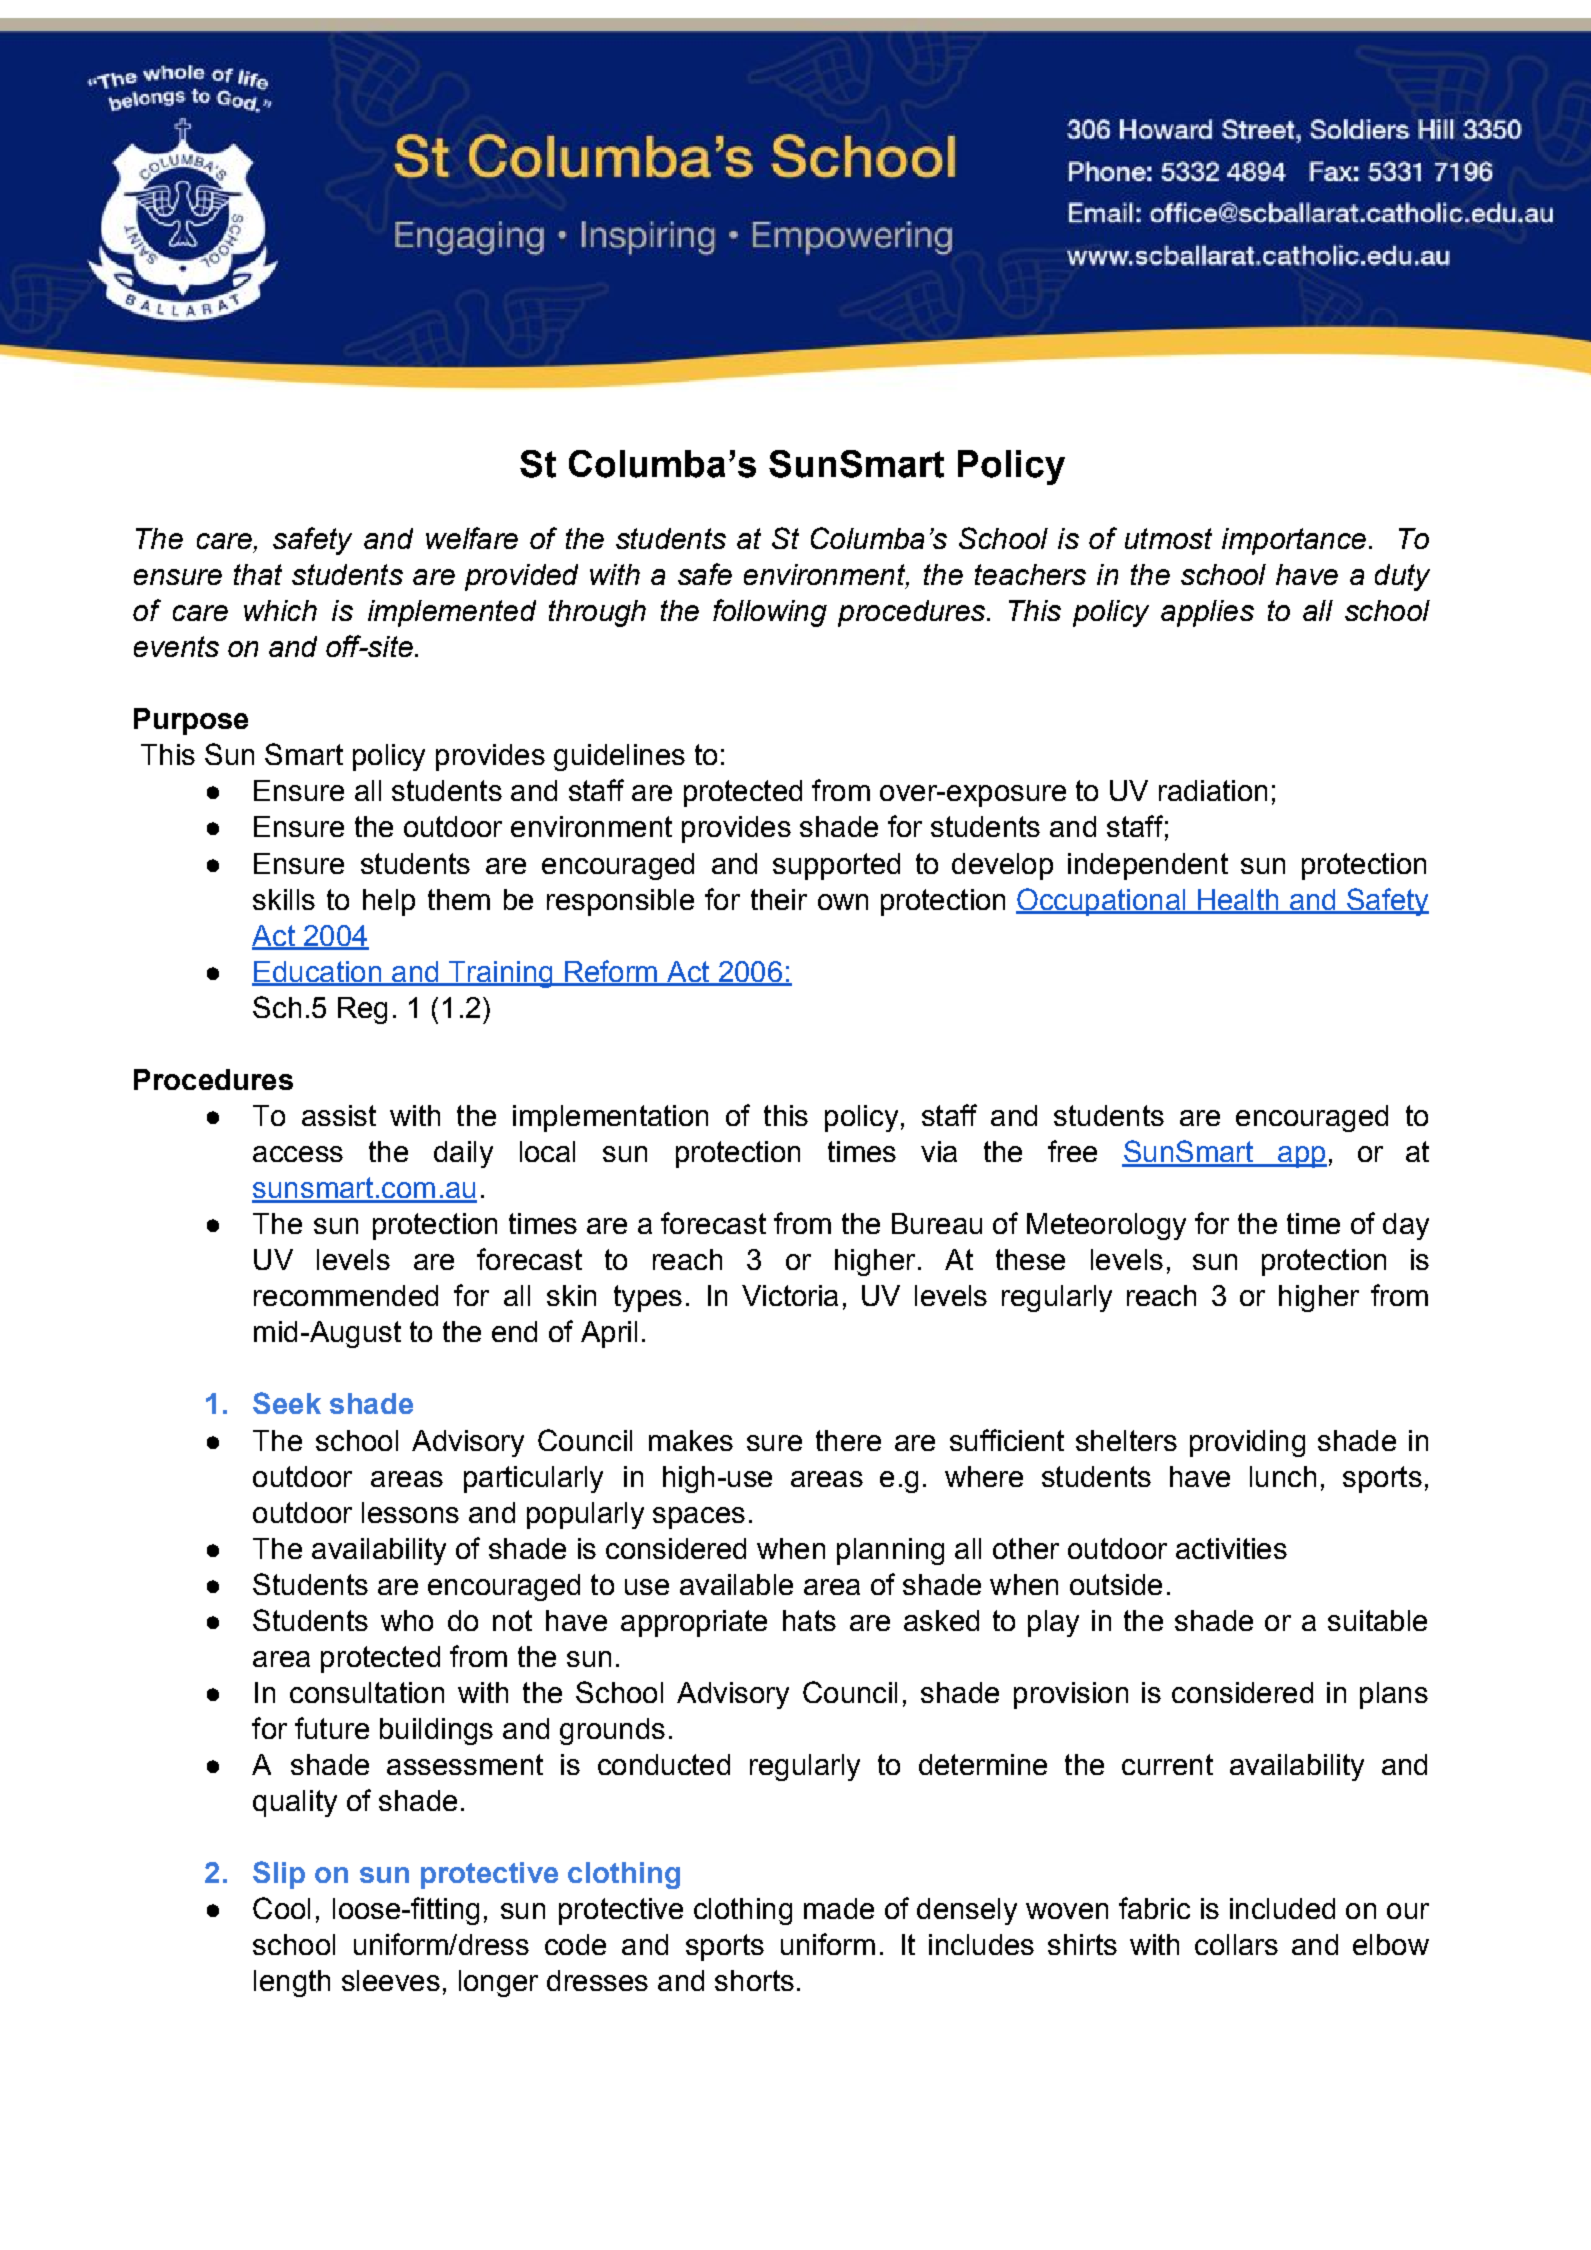 Image resolution: width=1591 pixels, height=2250 pixels. Describe the element at coordinates (1072, 1151) in the screenshot. I see `free` at that location.
